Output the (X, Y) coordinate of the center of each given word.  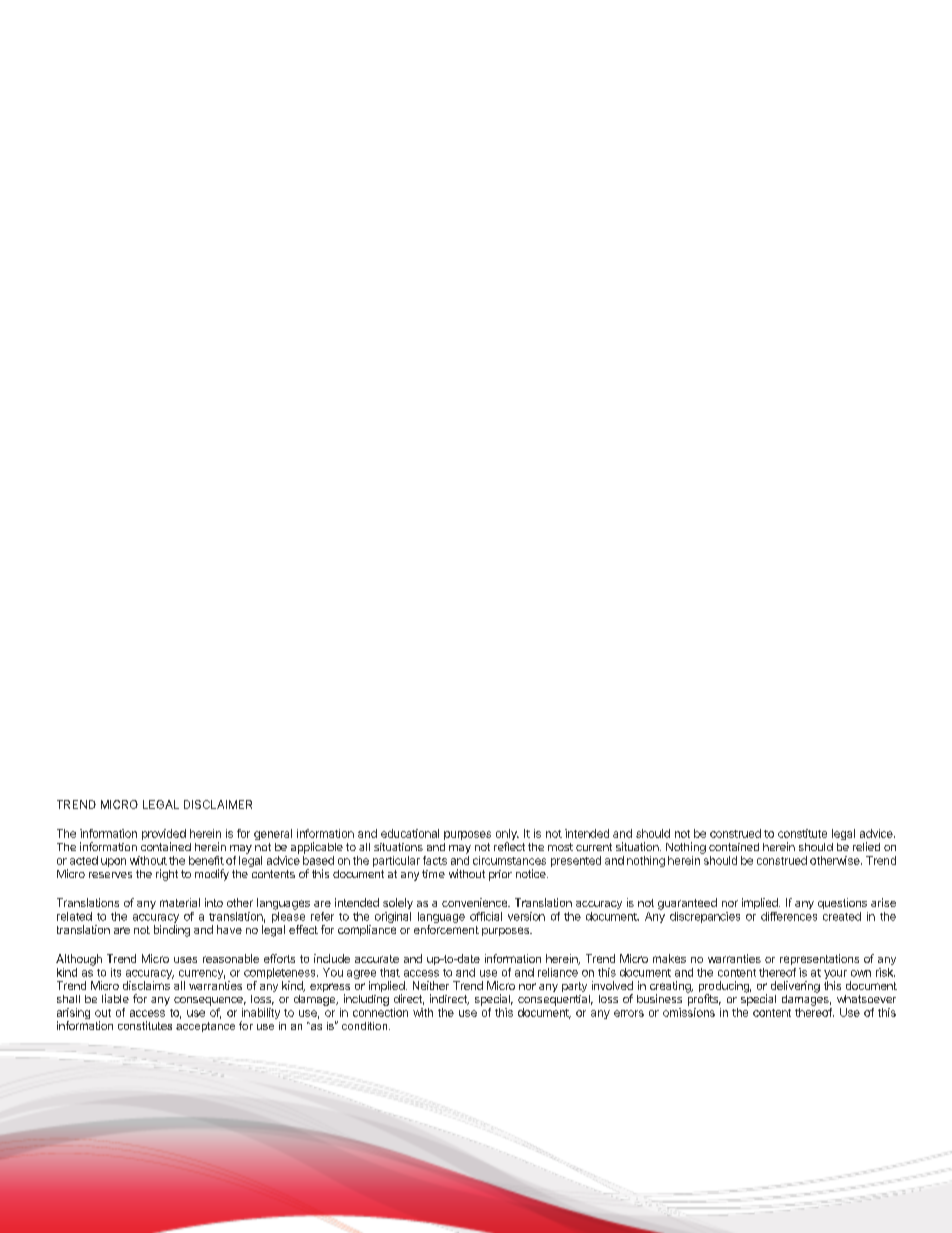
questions (842, 903)
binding (172, 931)
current (594, 847)
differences (789, 916)
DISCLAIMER (218, 804)
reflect (509, 846)
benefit (206, 860)
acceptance (205, 1027)
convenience (475, 902)
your (835, 974)
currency (202, 974)
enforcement (446, 929)
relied (866, 846)
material (180, 902)
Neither (431, 985)
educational (410, 833)
